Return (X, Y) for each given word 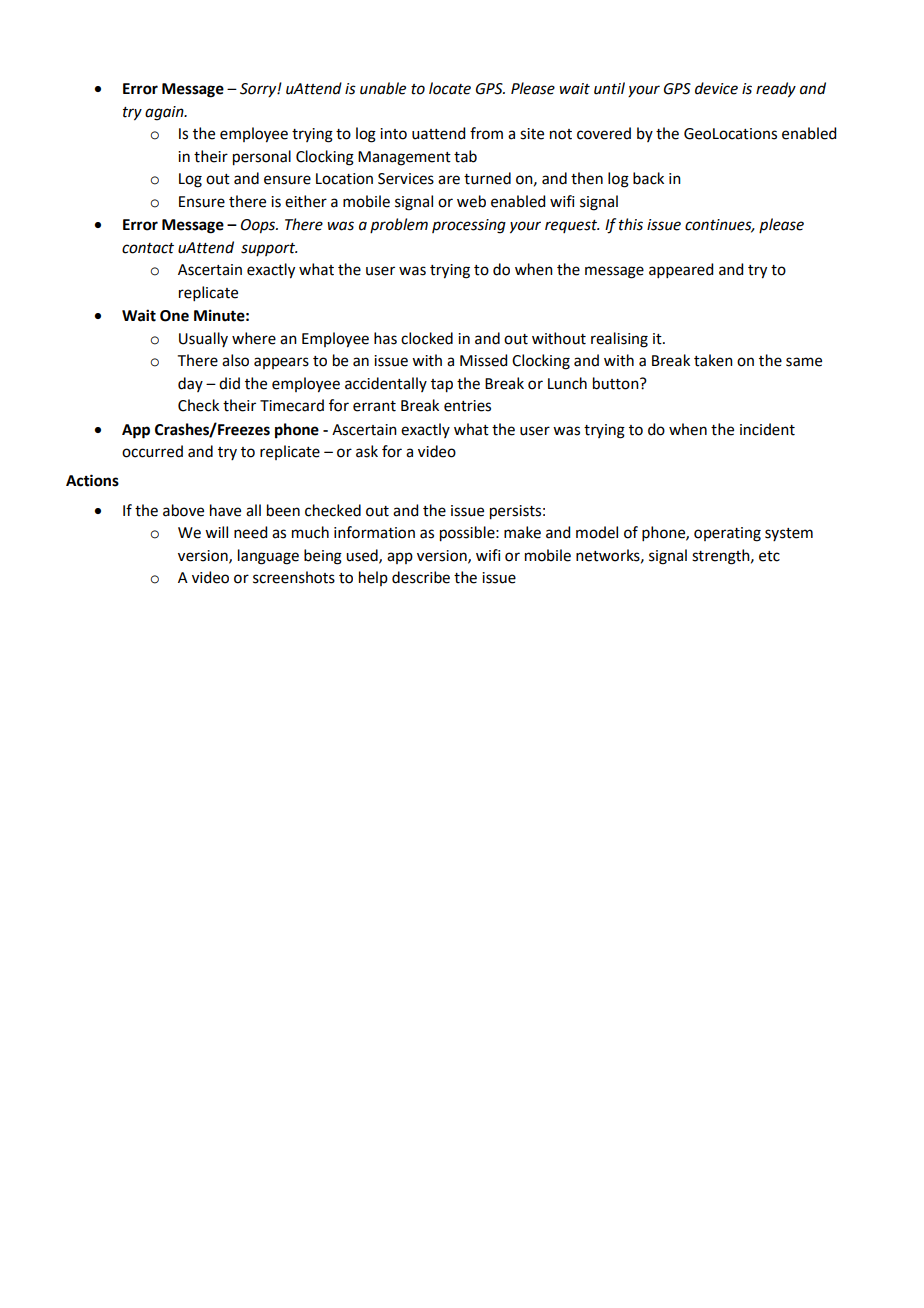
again (165, 113)
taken (713, 360)
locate (450, 88)
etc (769, 556)
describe (421, 577)
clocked (427, 338)
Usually (203, 339)
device (716, 88)
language (268, 557)
